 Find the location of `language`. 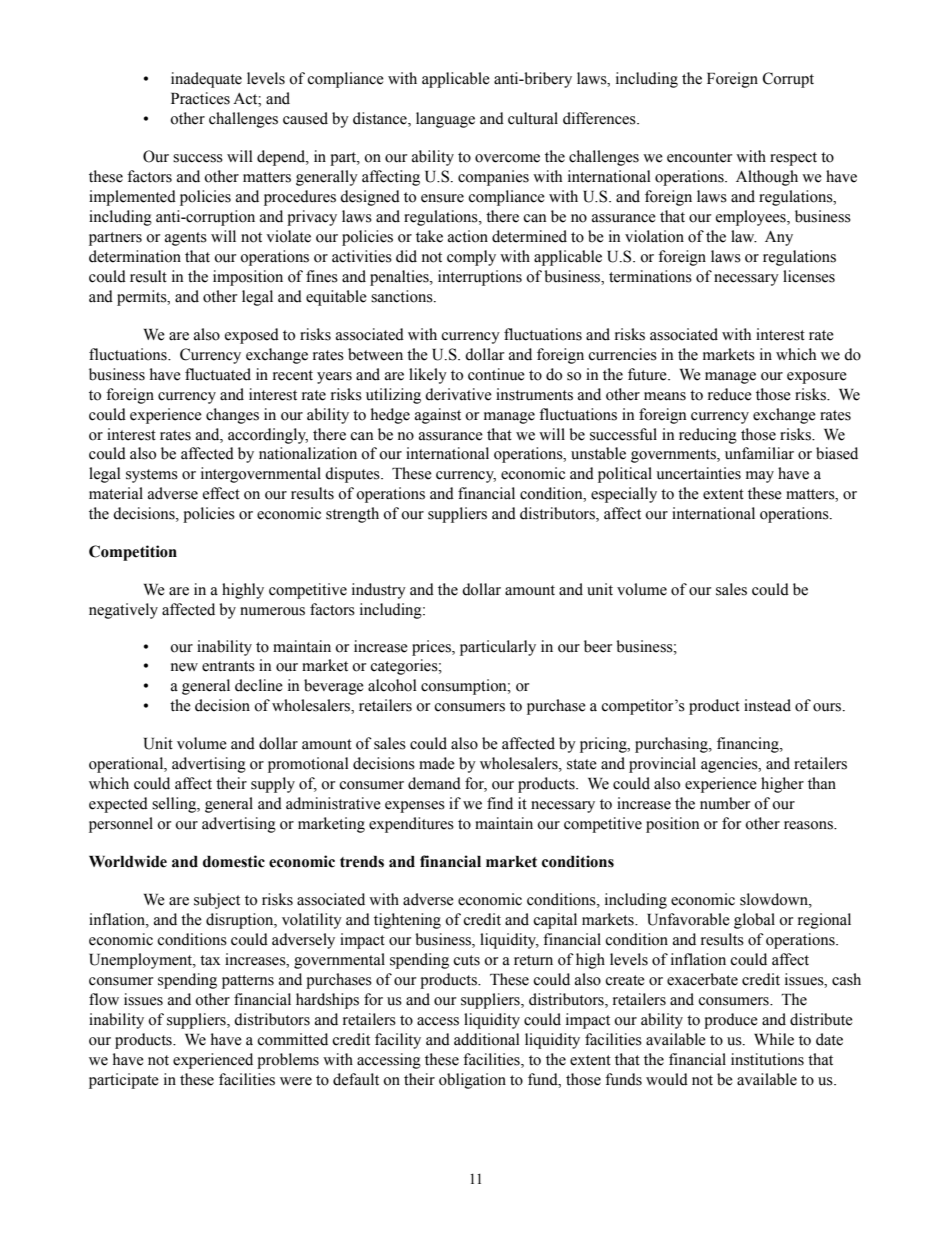

language is located at coordinates (445, 120).
